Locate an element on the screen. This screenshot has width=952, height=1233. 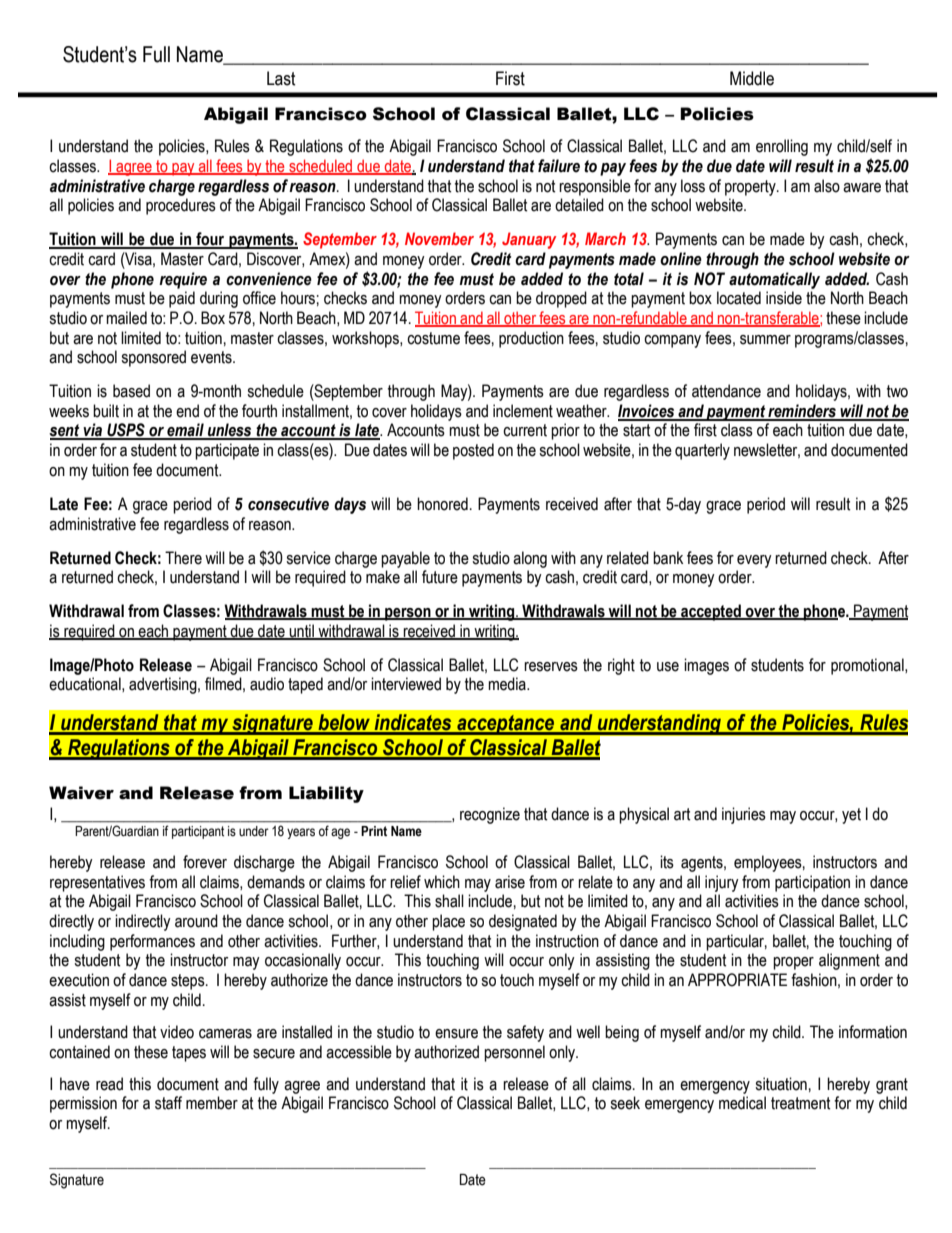
acceptance is located at coordinates (506, 725).
